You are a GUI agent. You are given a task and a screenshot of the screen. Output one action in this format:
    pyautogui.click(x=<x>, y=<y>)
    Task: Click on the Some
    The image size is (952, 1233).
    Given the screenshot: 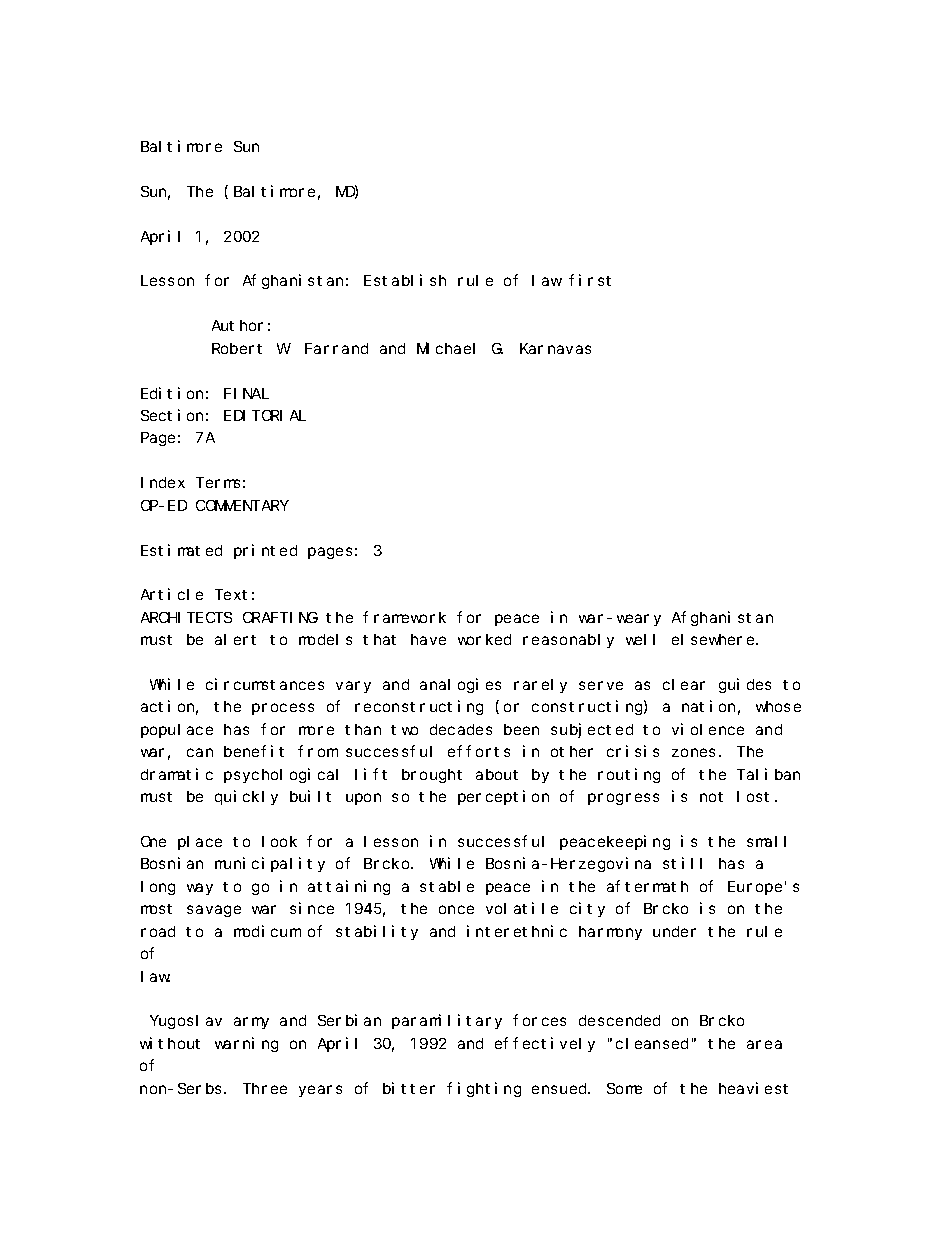 What is the action you would take?
    pyautogui.click(x=624, y=1088)
